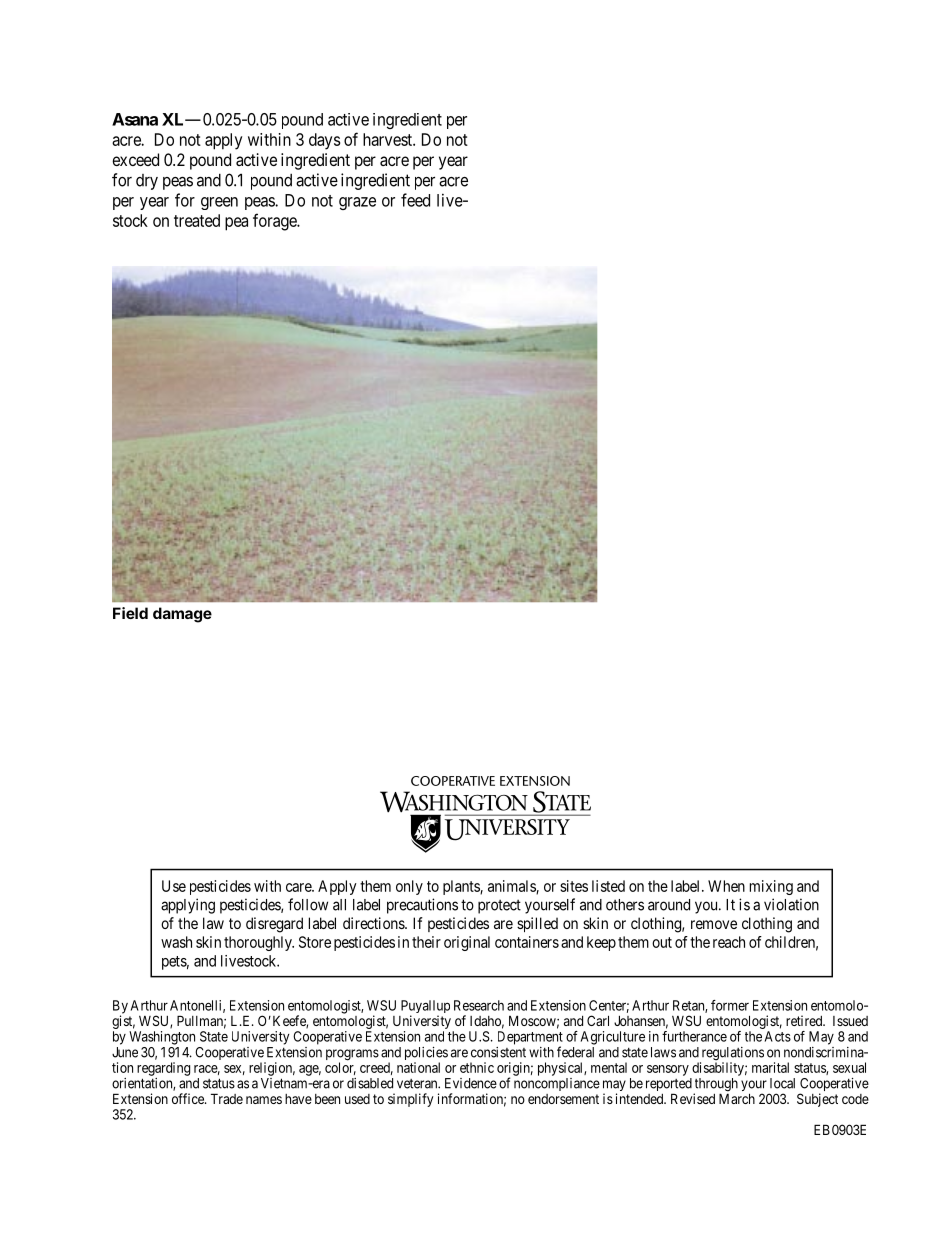 The width and height of the document is (952, 1233). Describe the element at coordinates (324, 141) in the document. I see `days` at that location.
